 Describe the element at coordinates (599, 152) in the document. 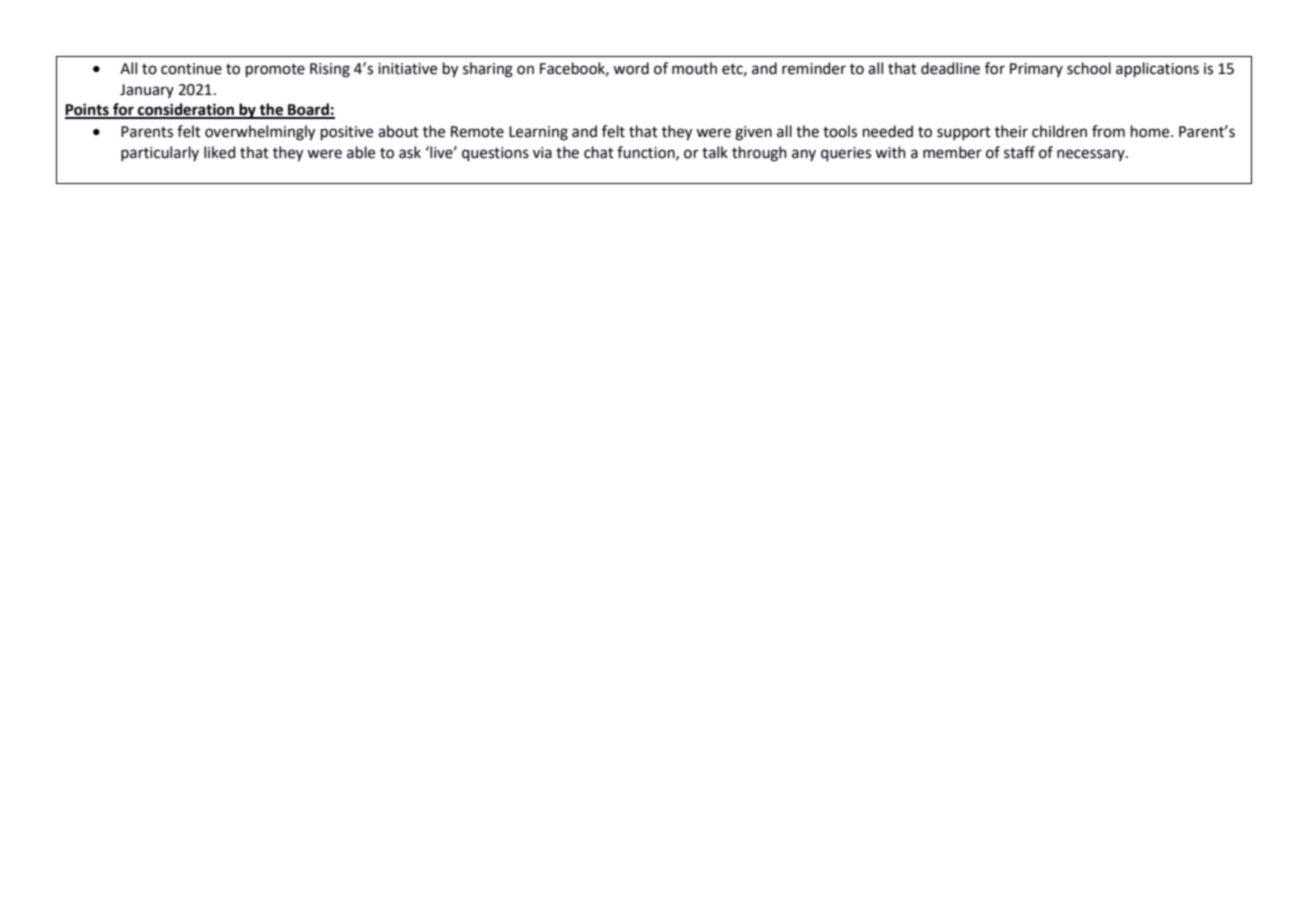

I see `chat` at that location.
